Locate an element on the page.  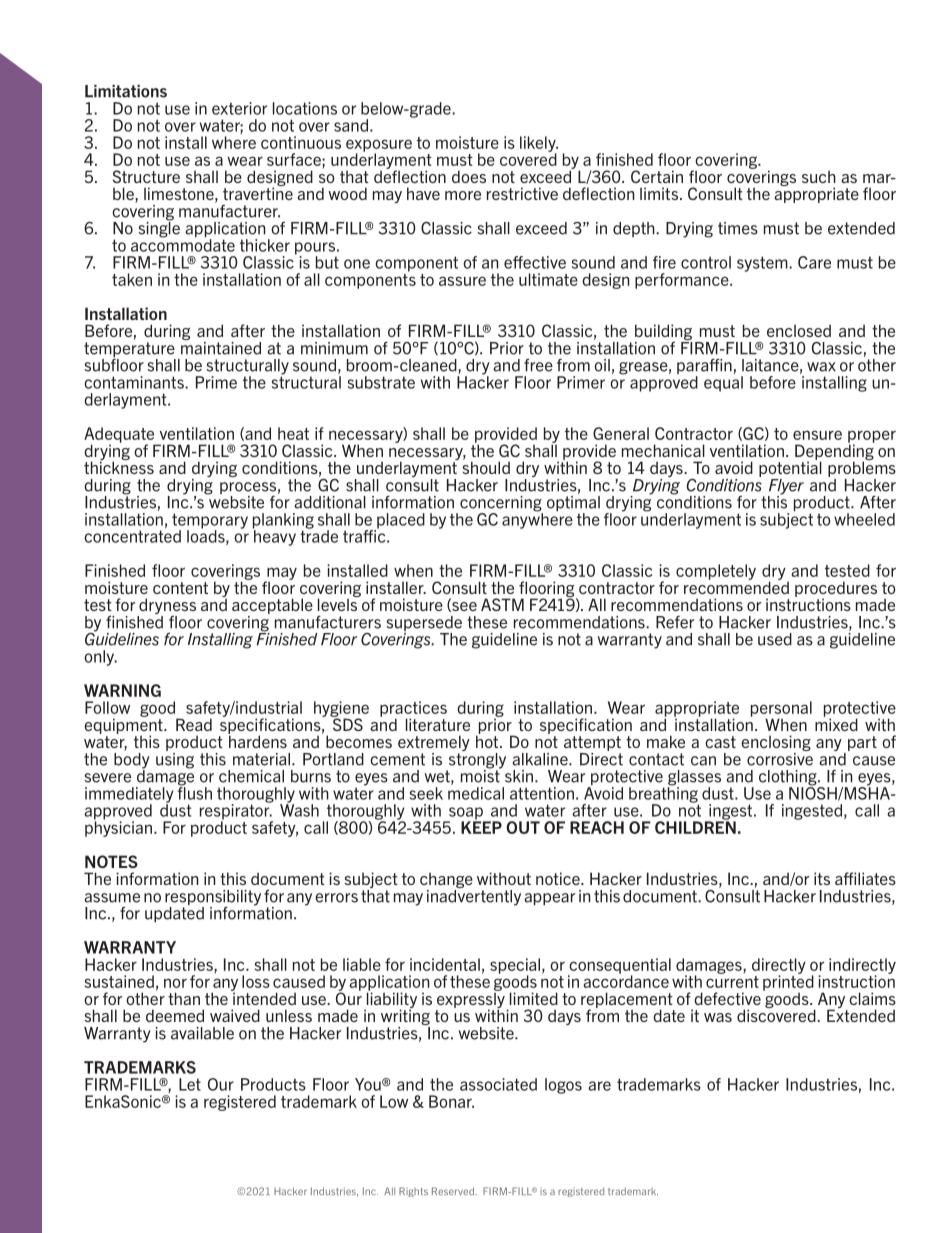
free is located at coordinates (538, 365).
